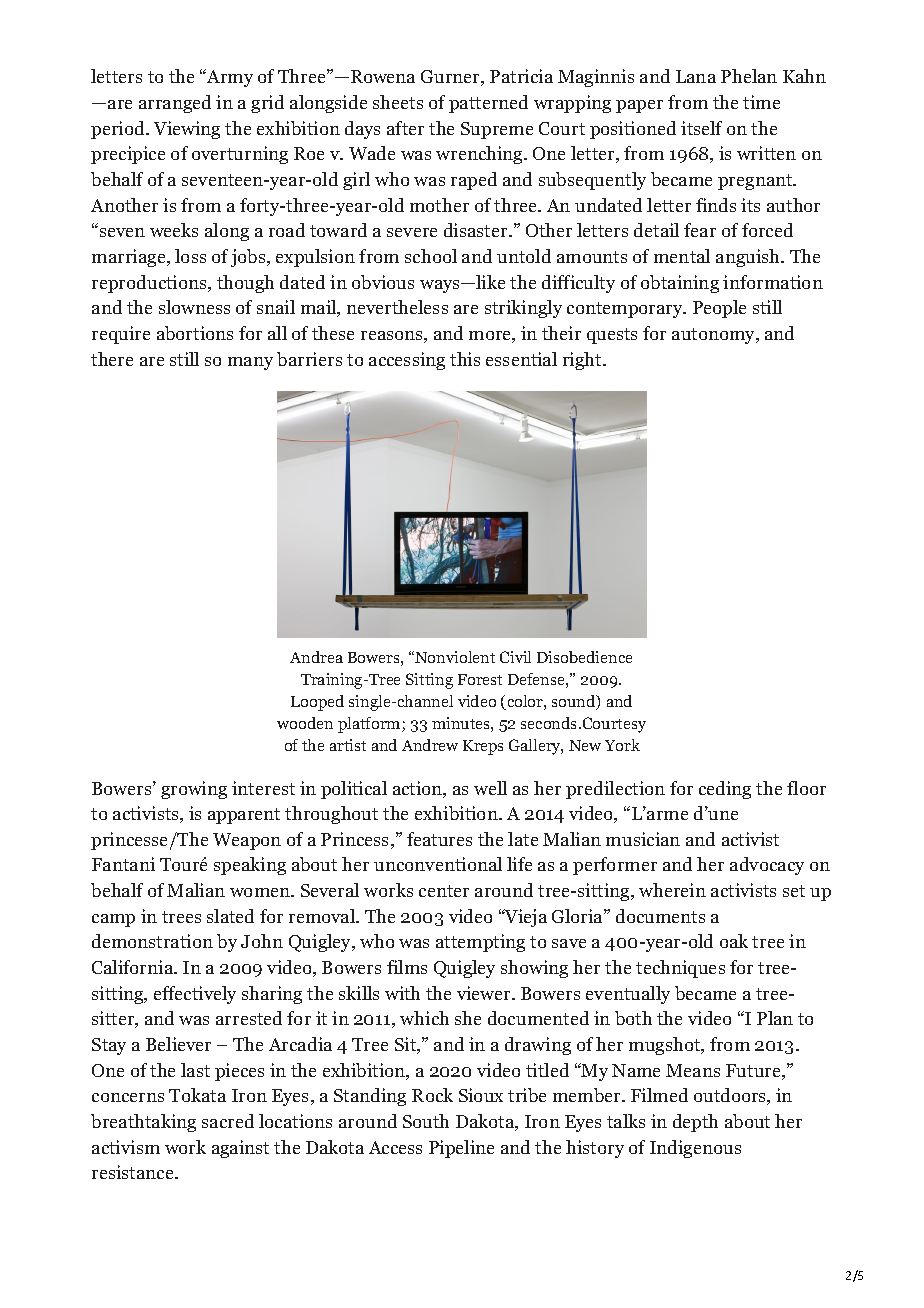 This screenshot has width=924, height=1308. Describe the element at coordinates (228, 1121) in the screenshot. I see `sacred` at that location.
